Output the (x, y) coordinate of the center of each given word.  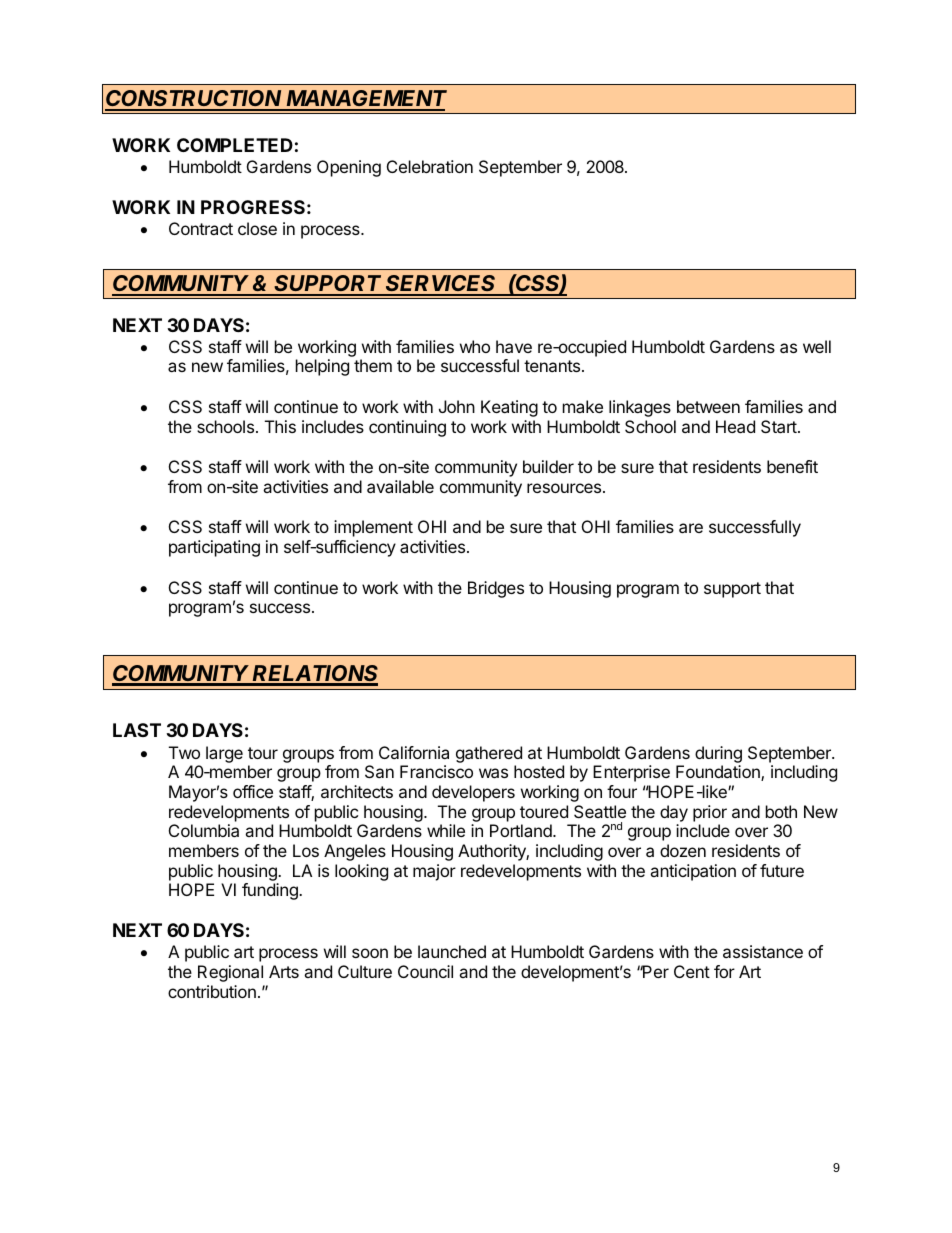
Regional (230, 973)
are (691, 528)
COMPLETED (235, 145)
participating (214, 548)
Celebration (430, 166)
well (817, 346)
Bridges (496, 589)
